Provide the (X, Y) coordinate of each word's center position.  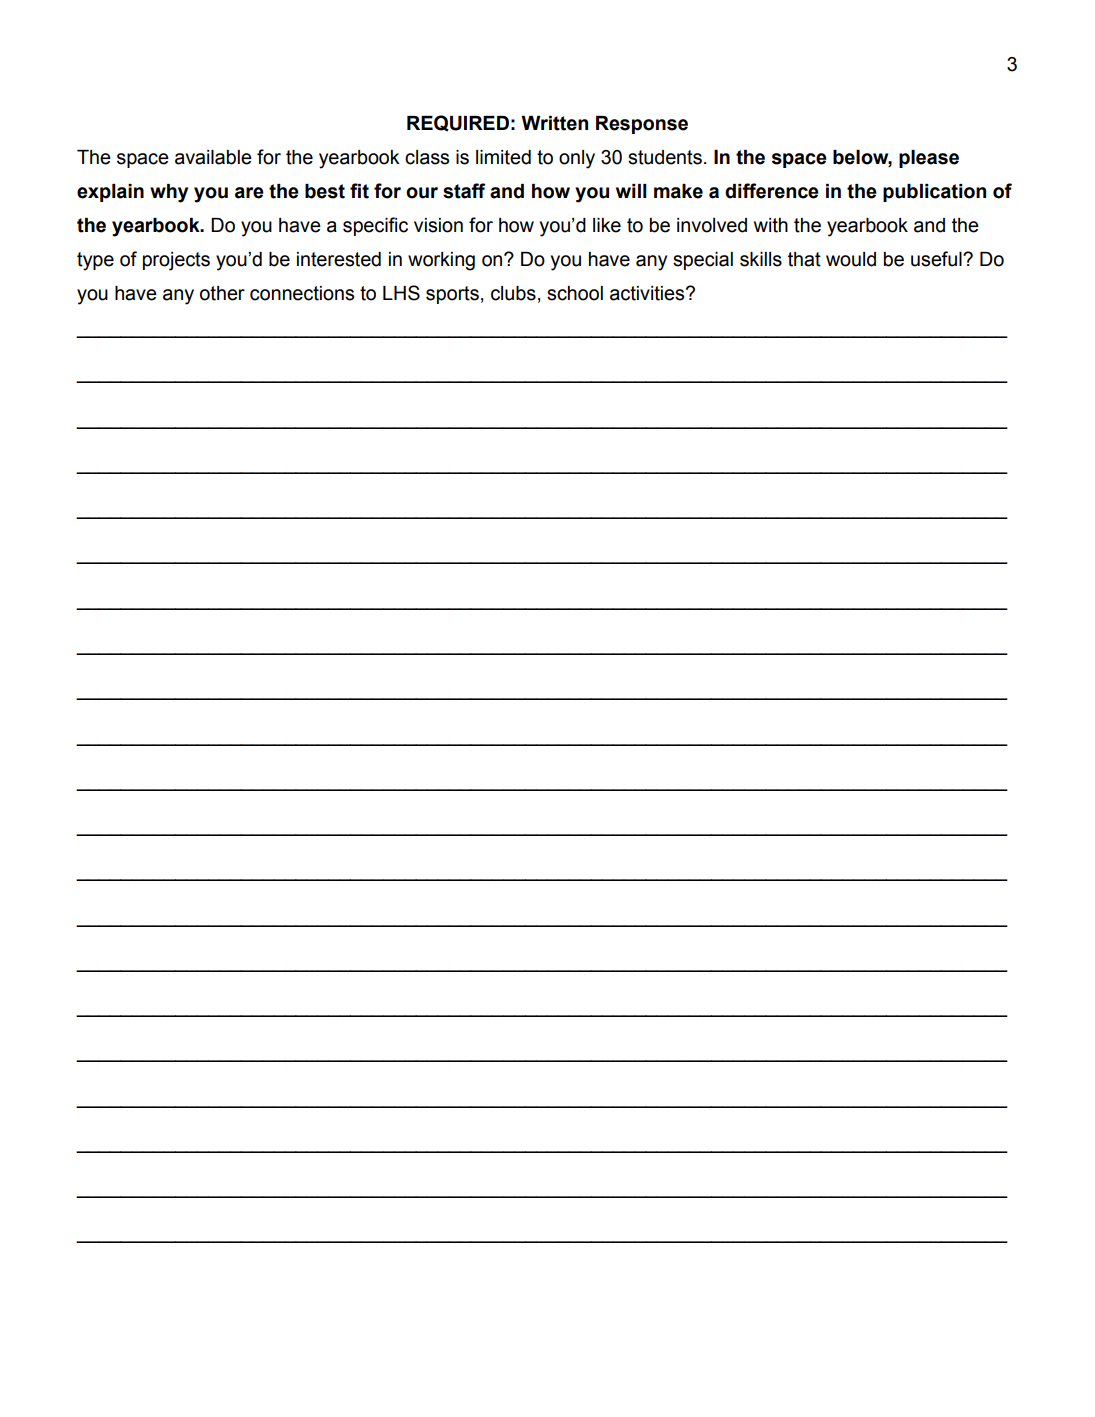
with (771, 225)
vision (438, 225)
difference (772, 191)
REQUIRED (458, 123)
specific (375, 226)
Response (642, 125)
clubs (513, 293)
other (222, 293)
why (169, 193)
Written (554, 123)
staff (464, 191)
